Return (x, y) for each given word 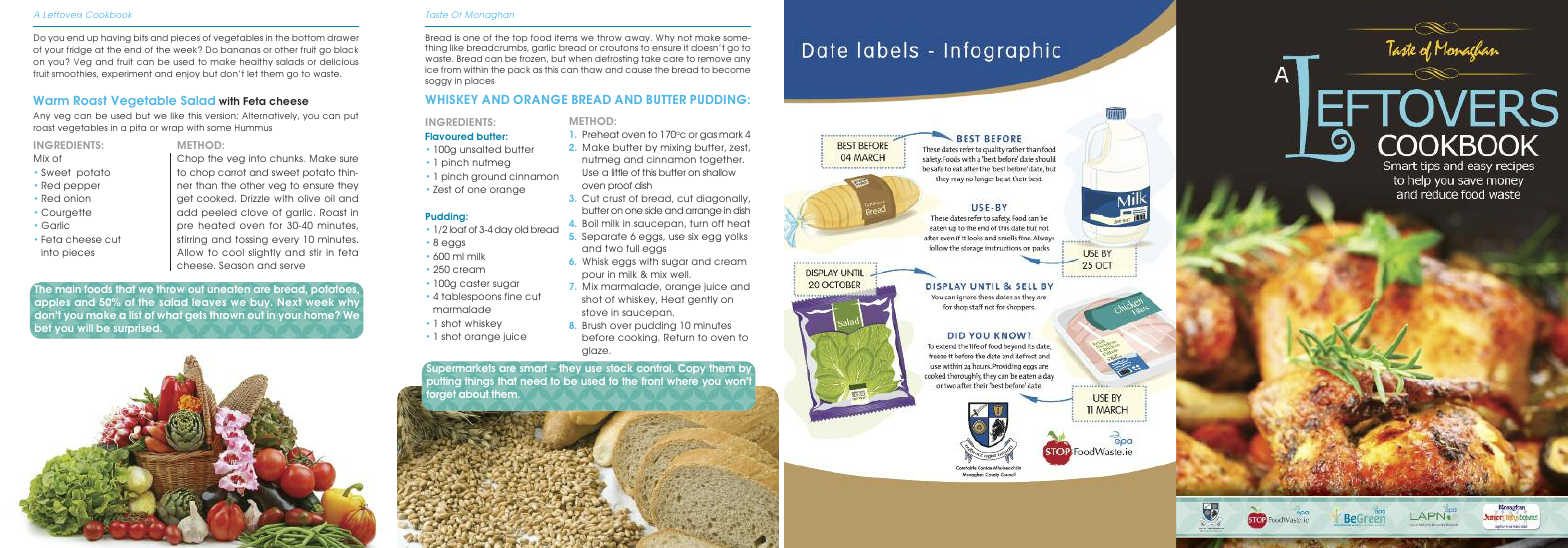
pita (138, 128)
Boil (590, 223)
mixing (676, 148)
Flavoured (449, 136)
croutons (619, 47)
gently (703, 300)
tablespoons (471, 297)
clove (254, 212)
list (136, 315)
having (116, 38)
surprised (137, 329)
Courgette (66, 213)
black (346, 49)
